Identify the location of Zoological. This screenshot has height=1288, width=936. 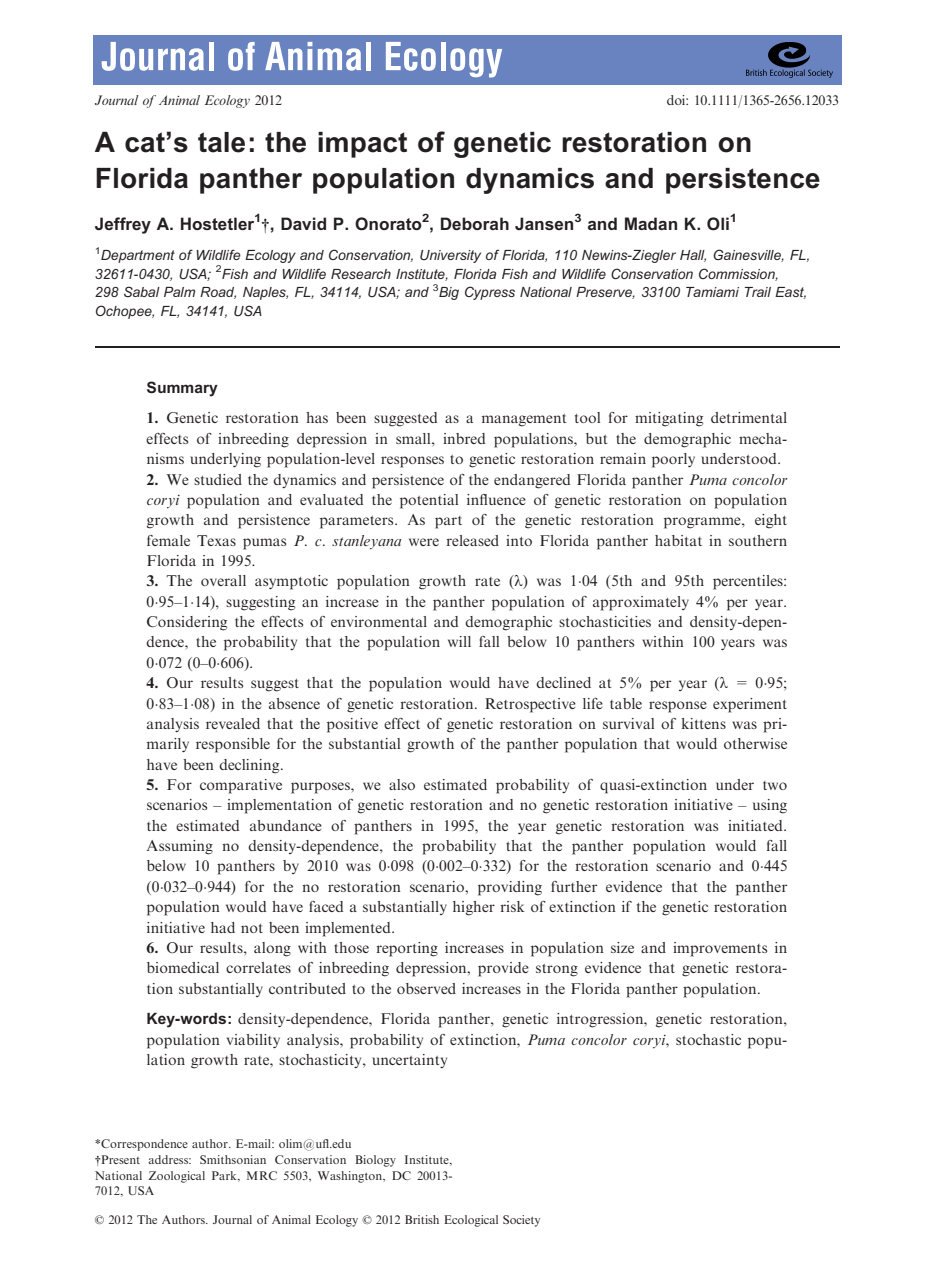
(176, 1177).
